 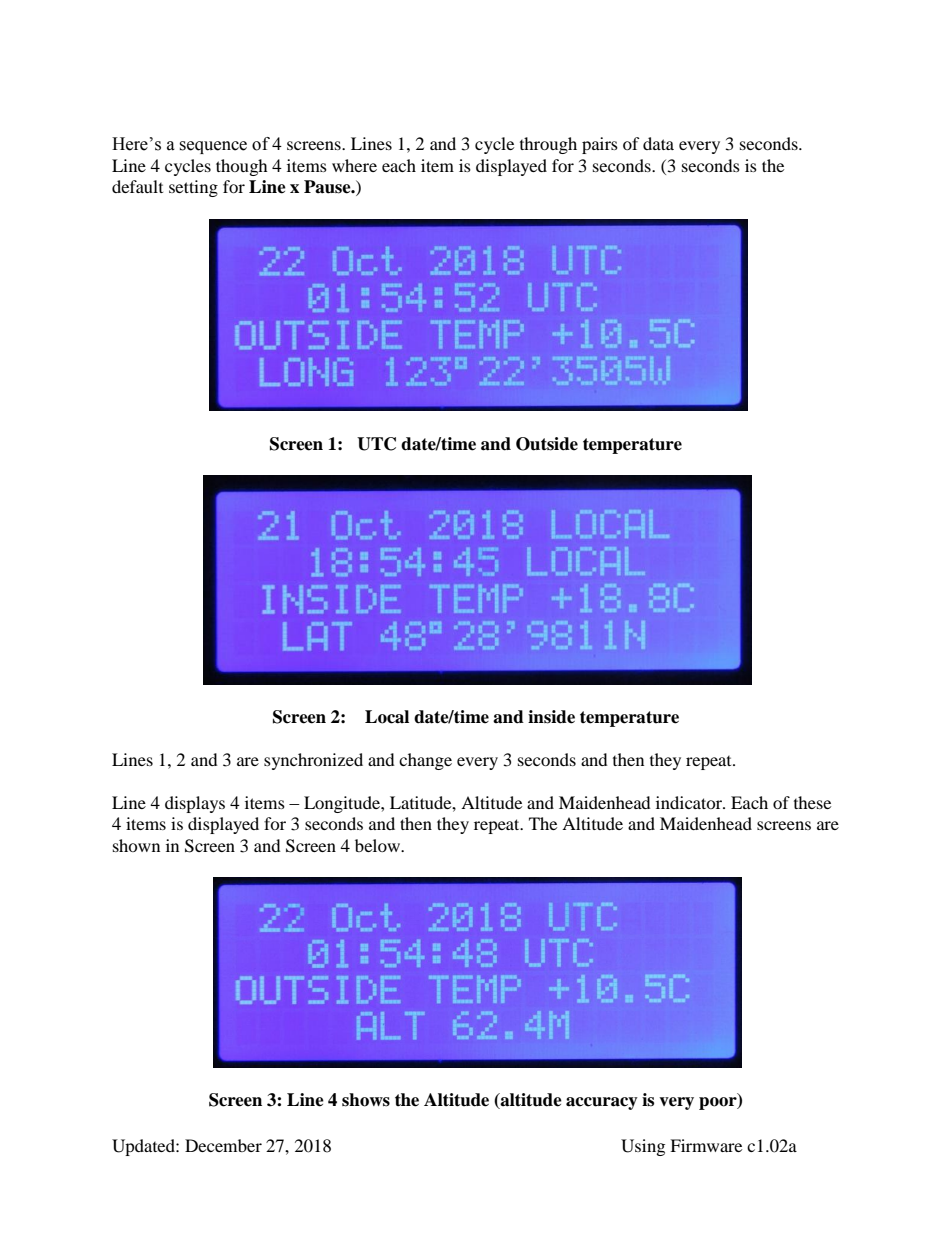 What do you see at coordinates (690, 802) in the document?
I see `indicator` at bounding box center [690, 802].
